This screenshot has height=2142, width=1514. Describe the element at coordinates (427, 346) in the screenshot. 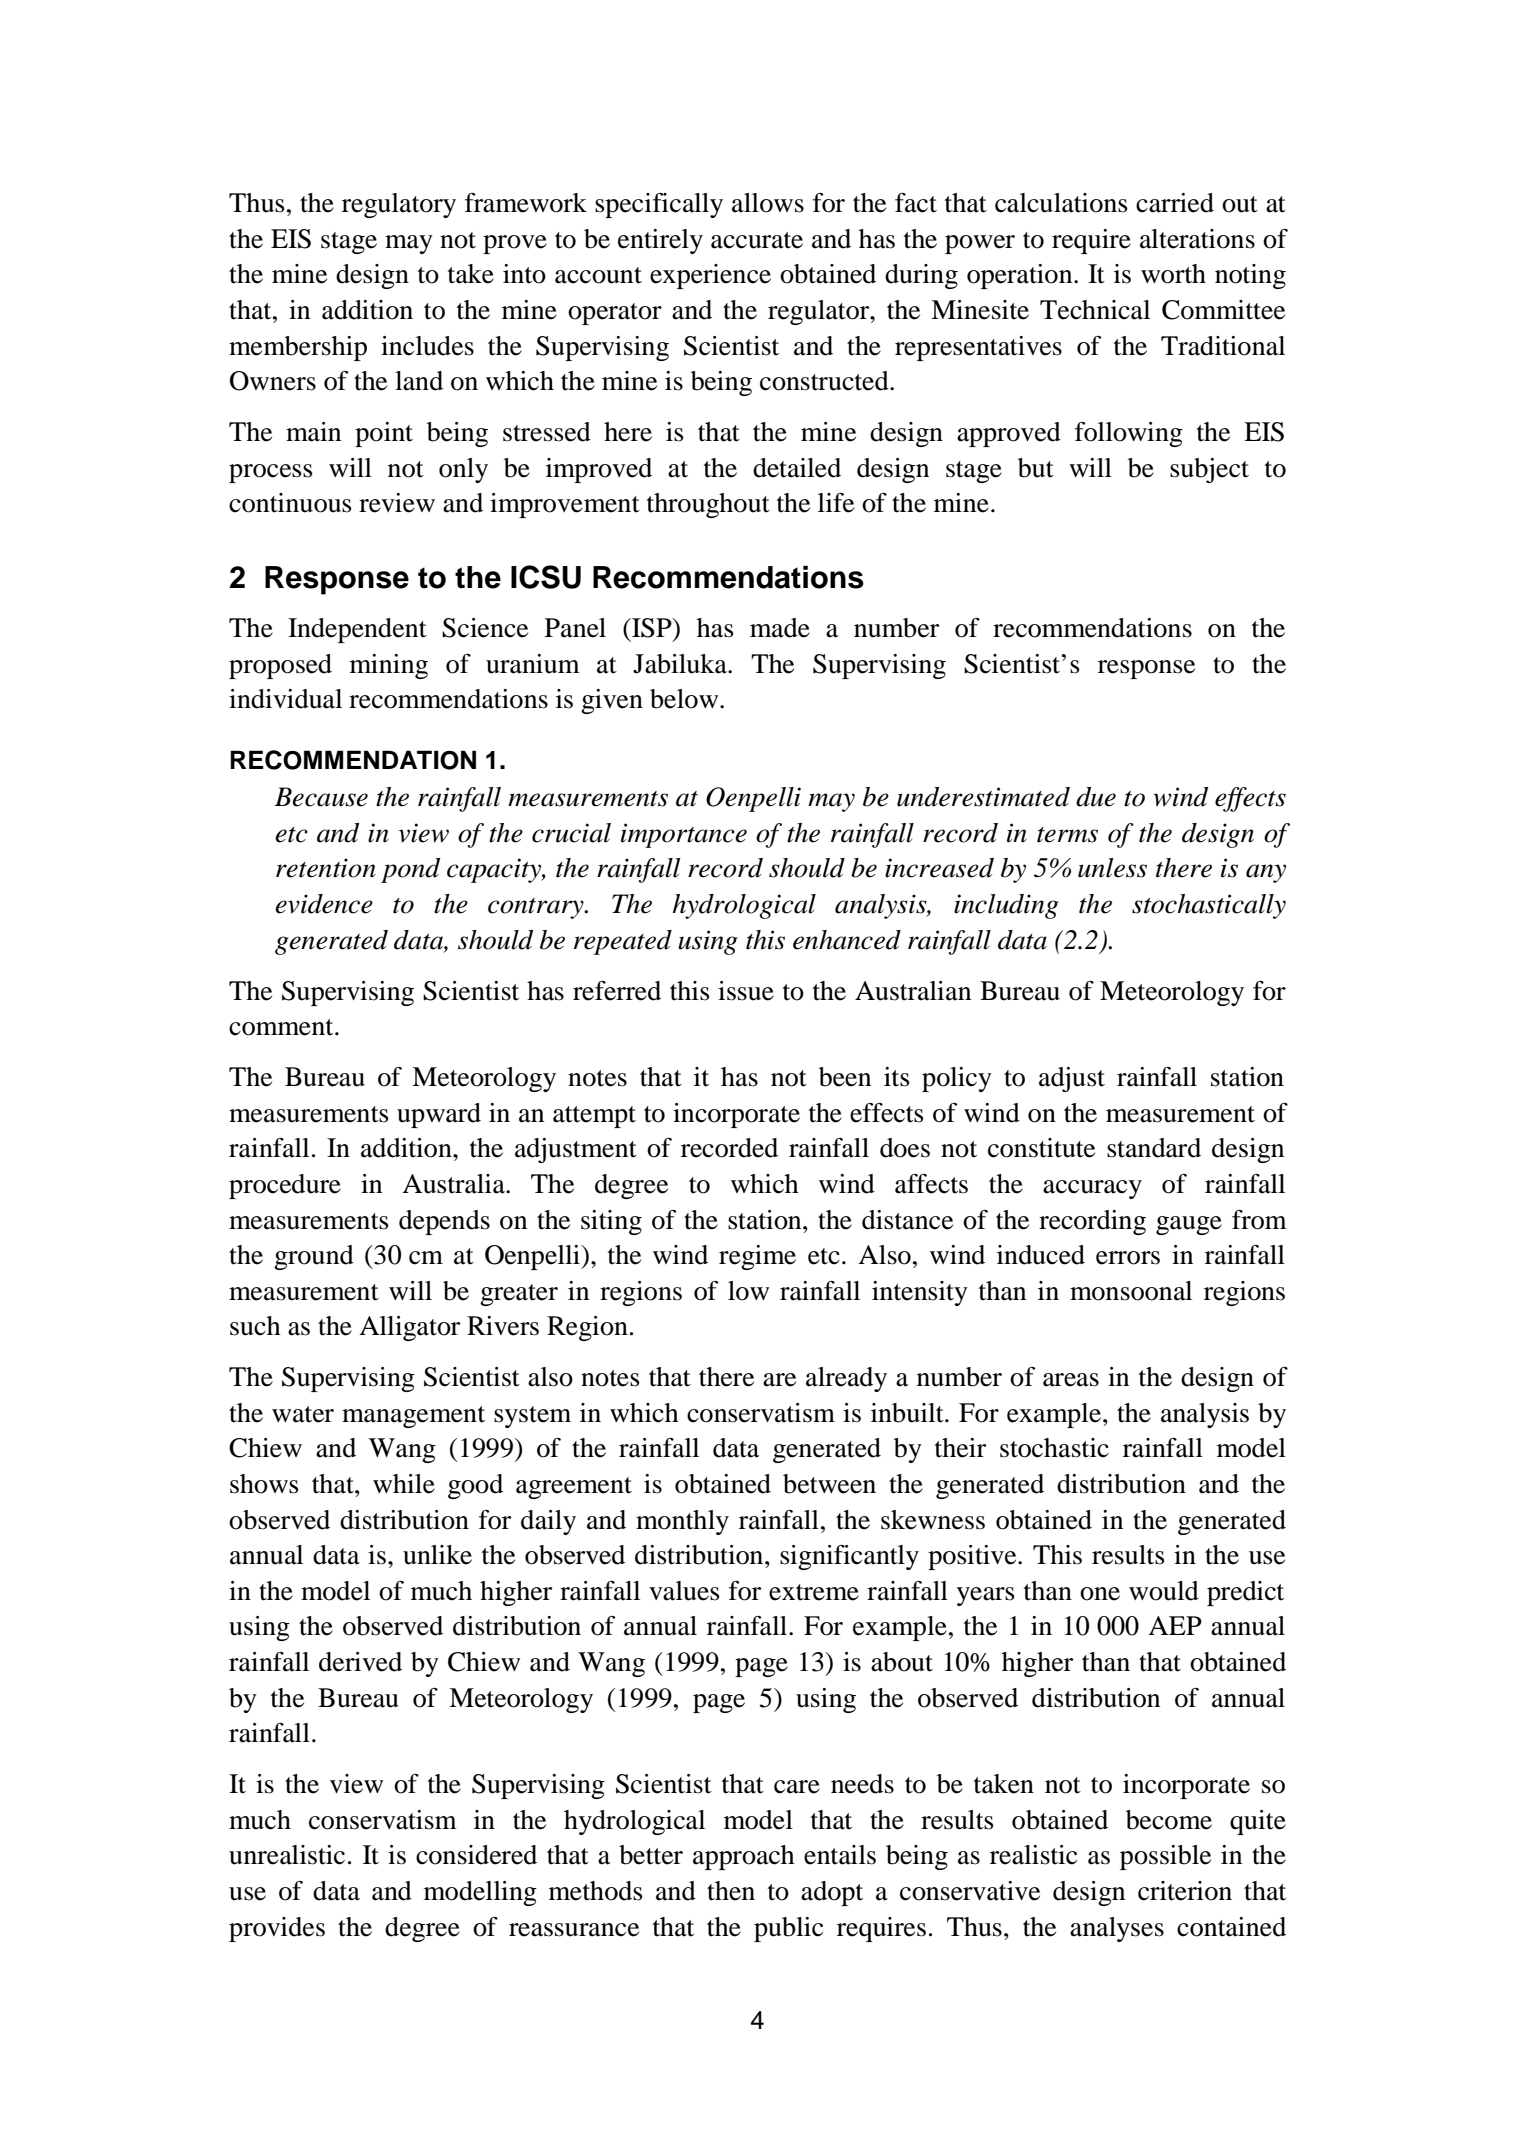

I see `includes` at that location.
